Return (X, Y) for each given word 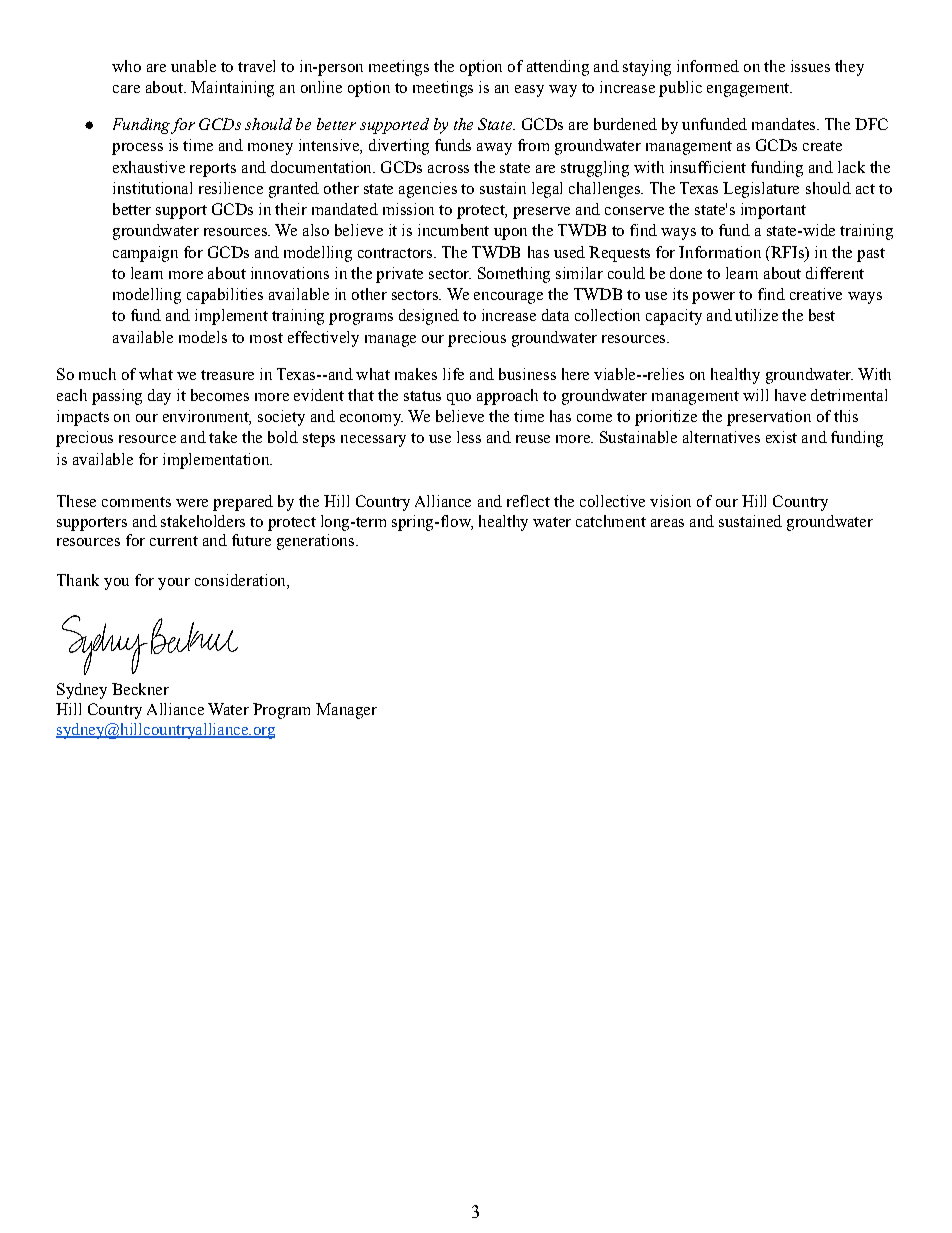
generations (315, 542)
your (174, 584)
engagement (749, 90)
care (126, 89)
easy (529, 91)
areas (667, 523)
